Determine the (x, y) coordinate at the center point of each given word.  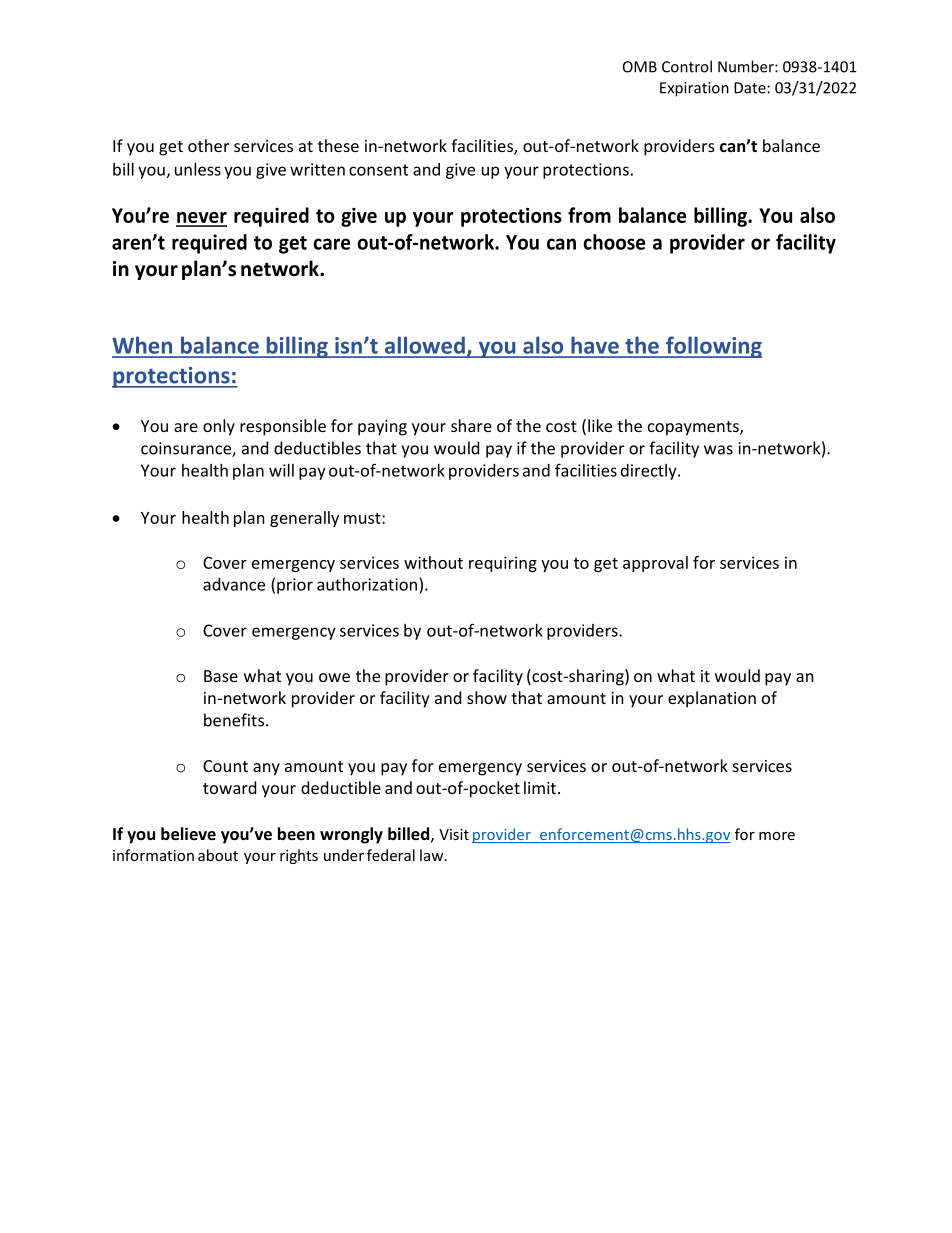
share (471, 425)
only (219, 427)
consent (378, 170)
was (718, 450)
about (218, 855)
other (208, 145)
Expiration (694, 89)
